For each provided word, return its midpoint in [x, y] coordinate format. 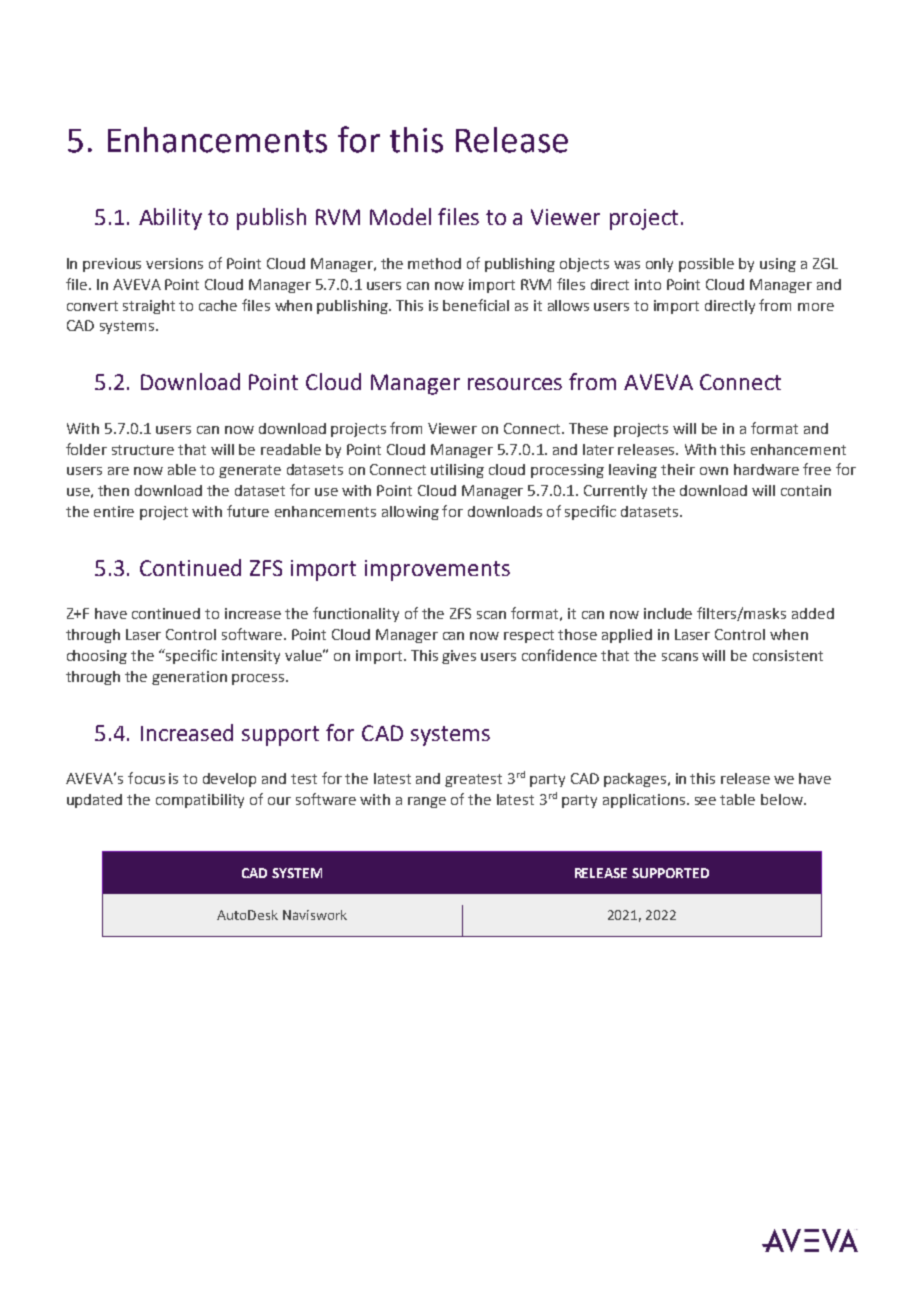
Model [400, 216]
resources [515, 384]
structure [143, 450]
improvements [437, 570]
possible [706, 265]
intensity [251, 657]
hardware [766, 469]
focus [146, 778]
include [668, 613]
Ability [170, 219]
